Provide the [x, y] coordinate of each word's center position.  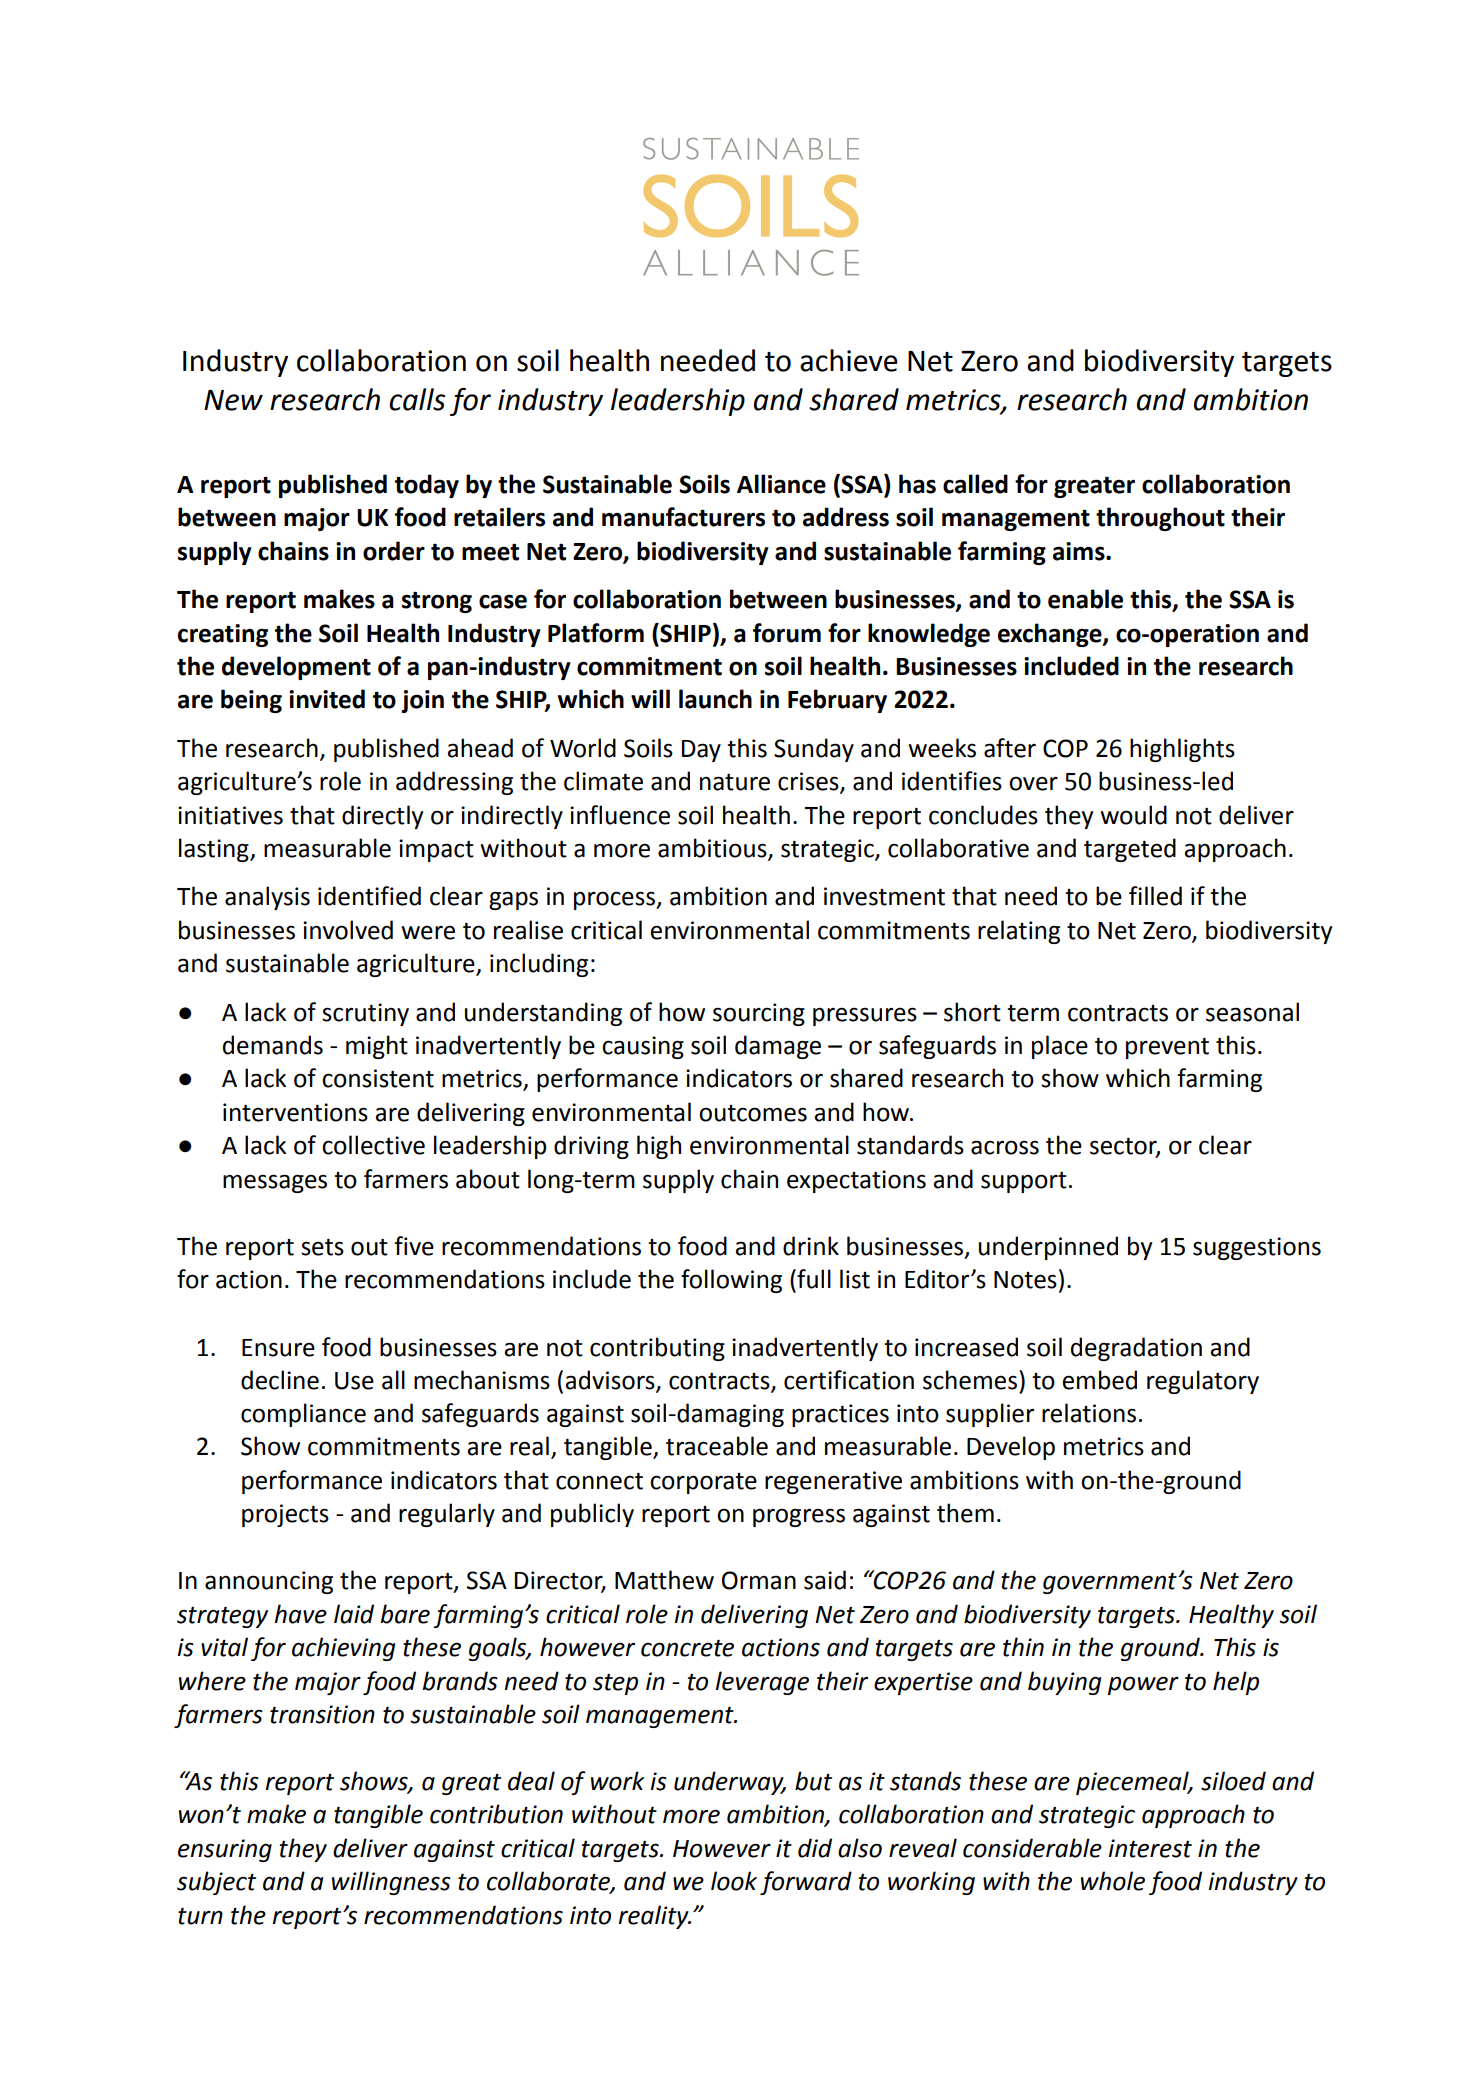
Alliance [781, 484]
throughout [1160, 519]
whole [1113, 1881]
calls [417, 399]
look [734, 1881]
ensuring [225, 1850]
